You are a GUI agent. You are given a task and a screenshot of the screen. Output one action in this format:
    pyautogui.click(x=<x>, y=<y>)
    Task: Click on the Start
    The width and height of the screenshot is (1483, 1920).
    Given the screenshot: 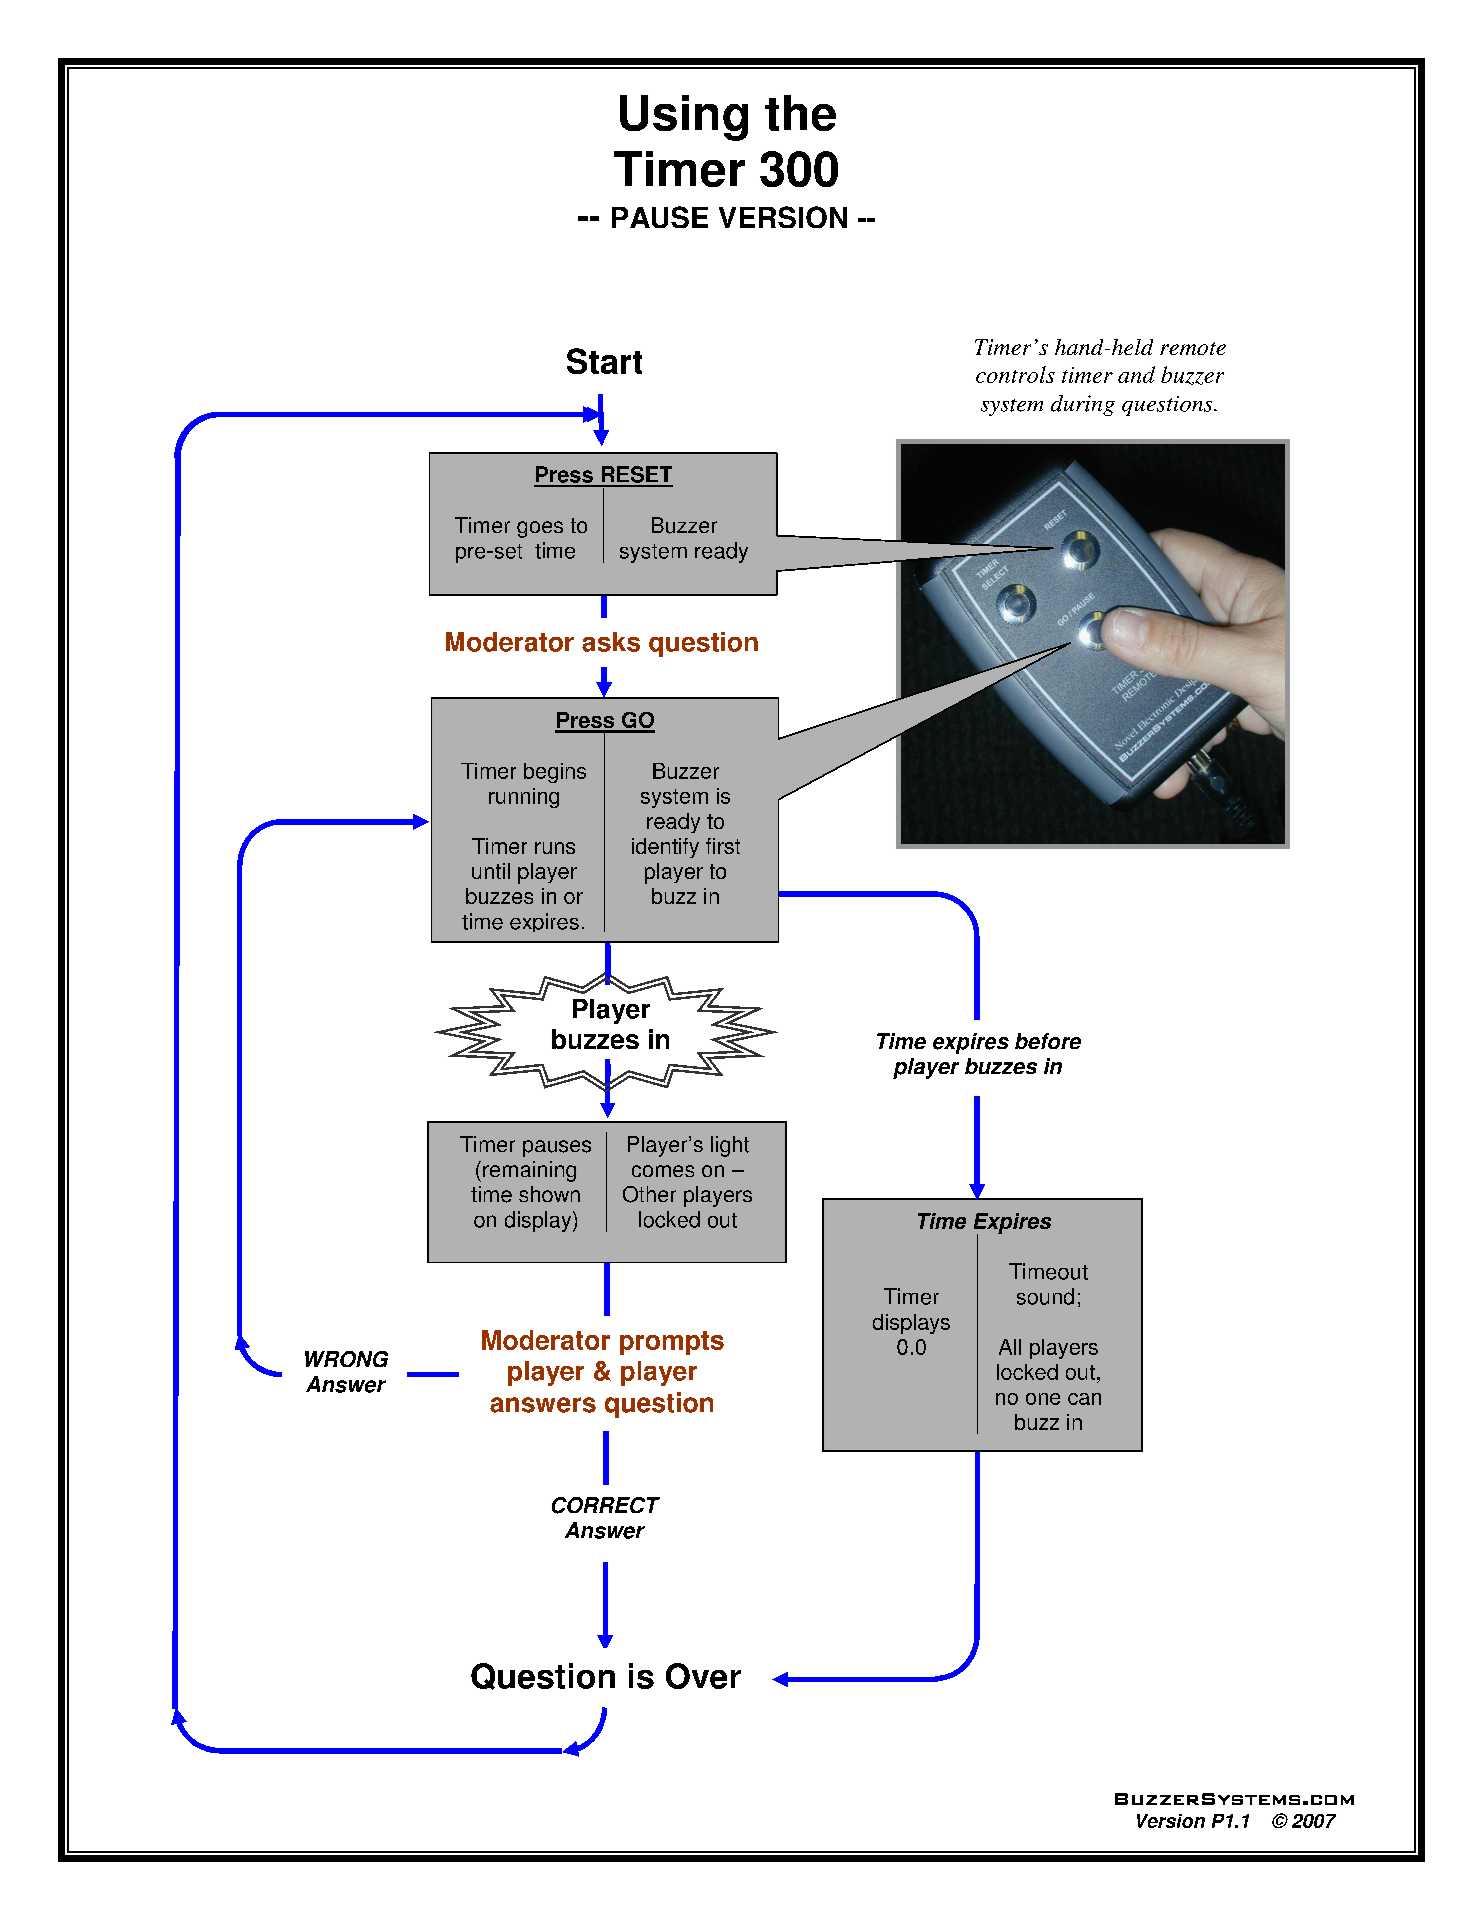 What is the action you would take?
    pyautogui.click(x=604, y=361)
